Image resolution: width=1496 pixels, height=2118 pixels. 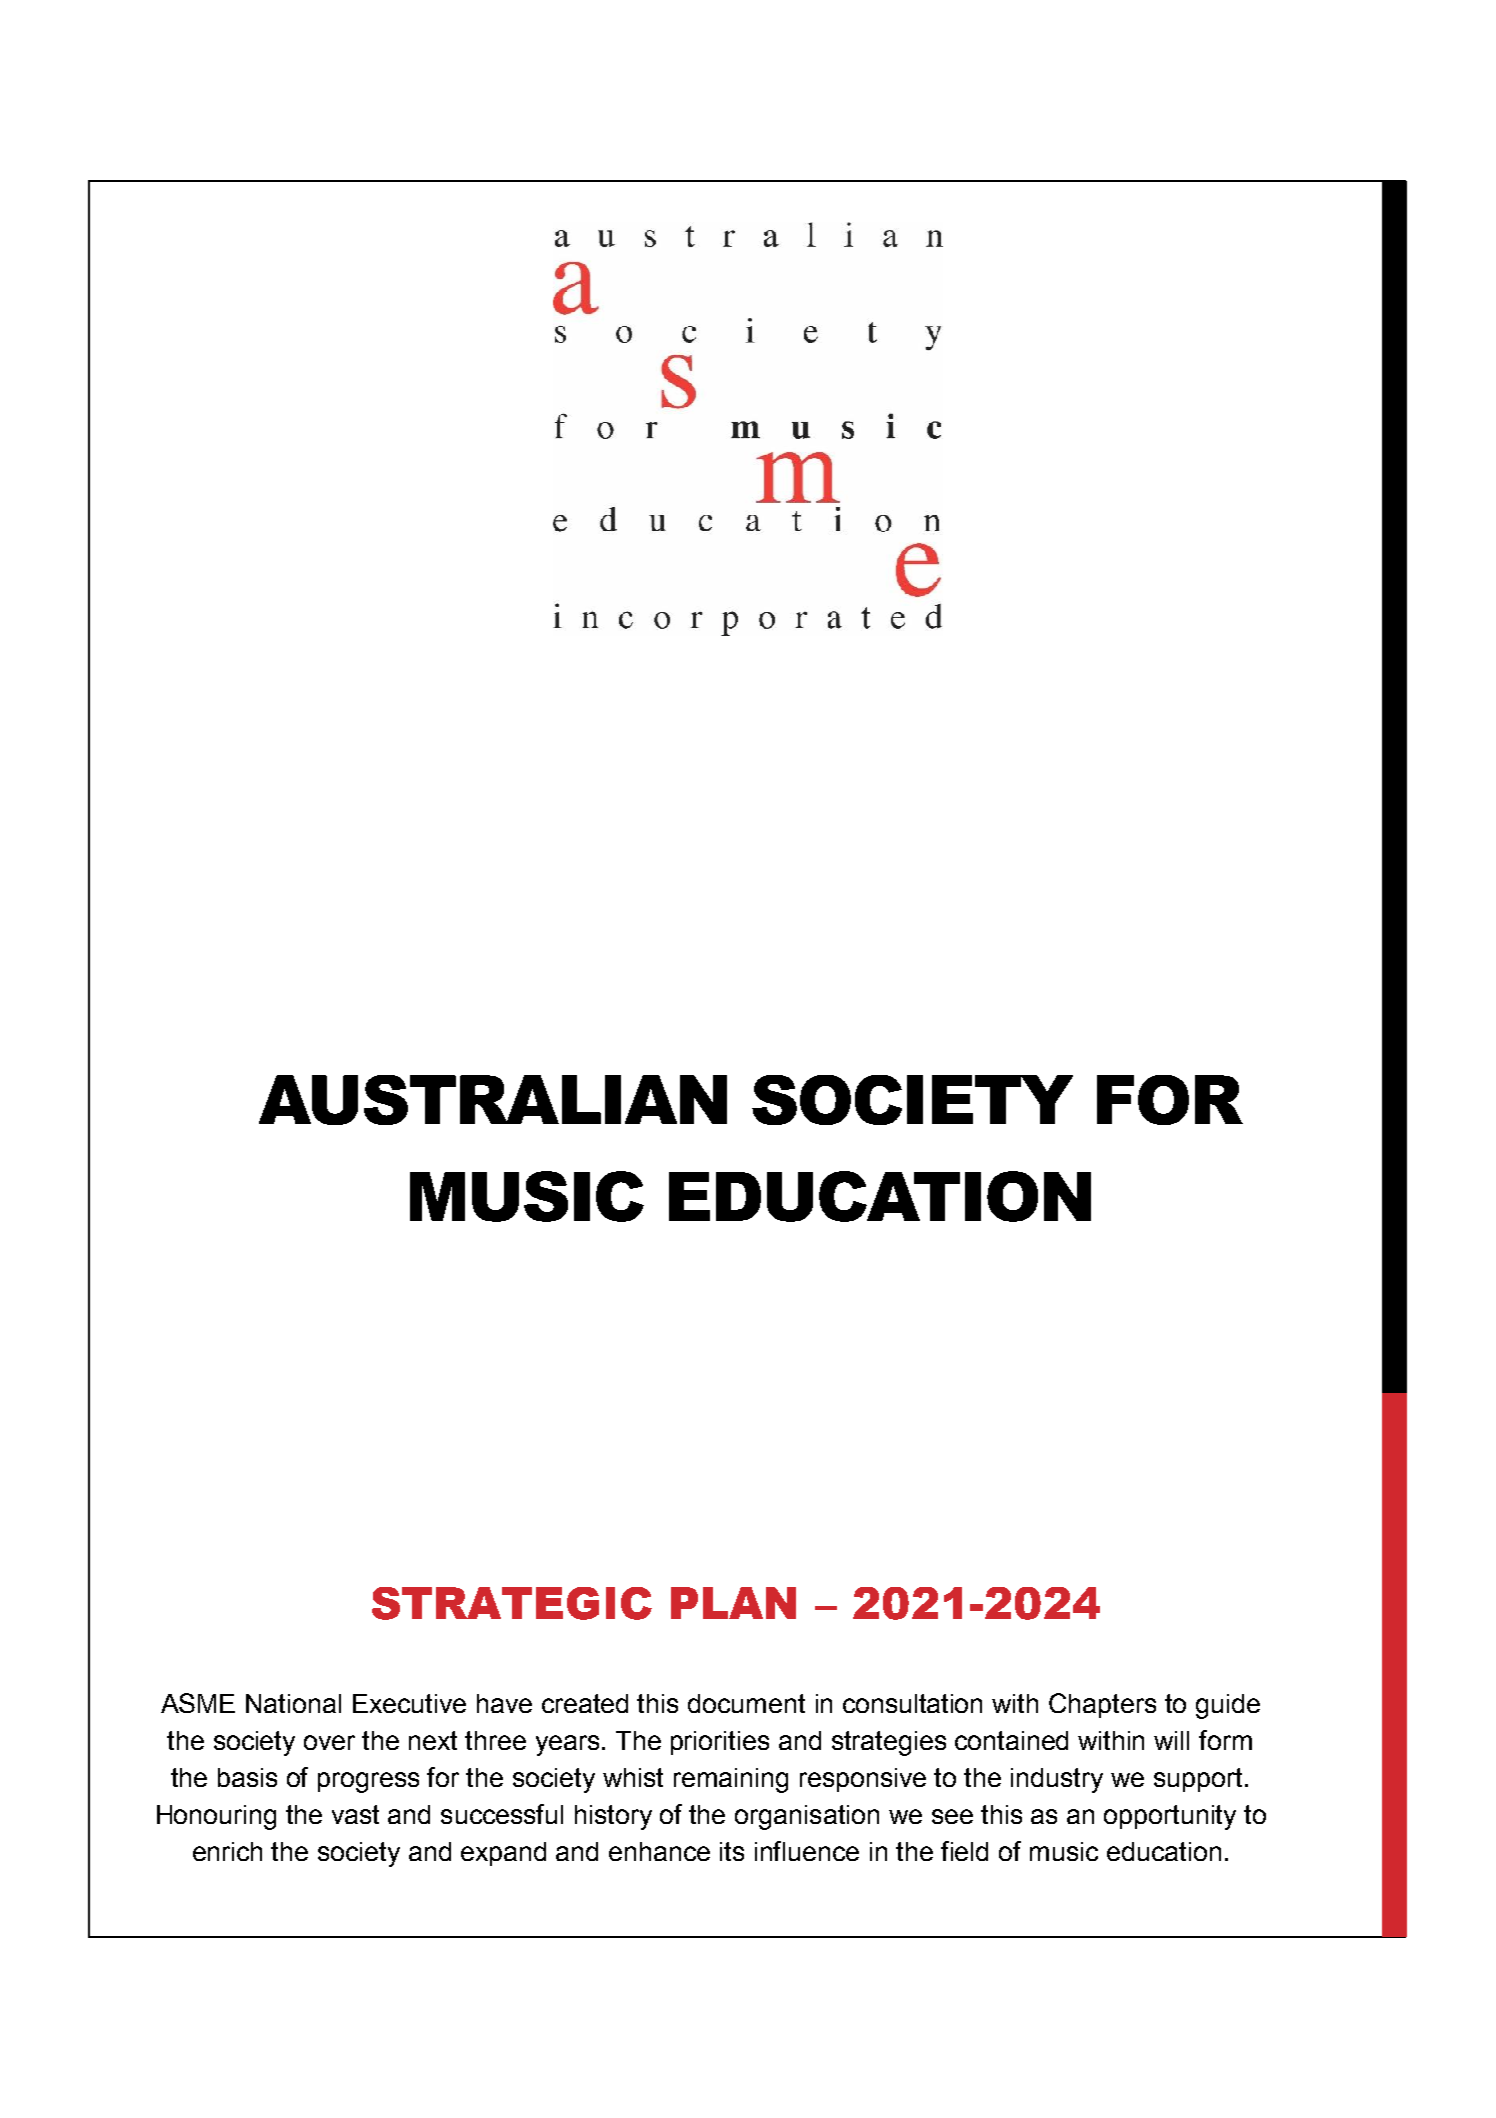 I want to click on vast, so click(x=355, y=1814).
